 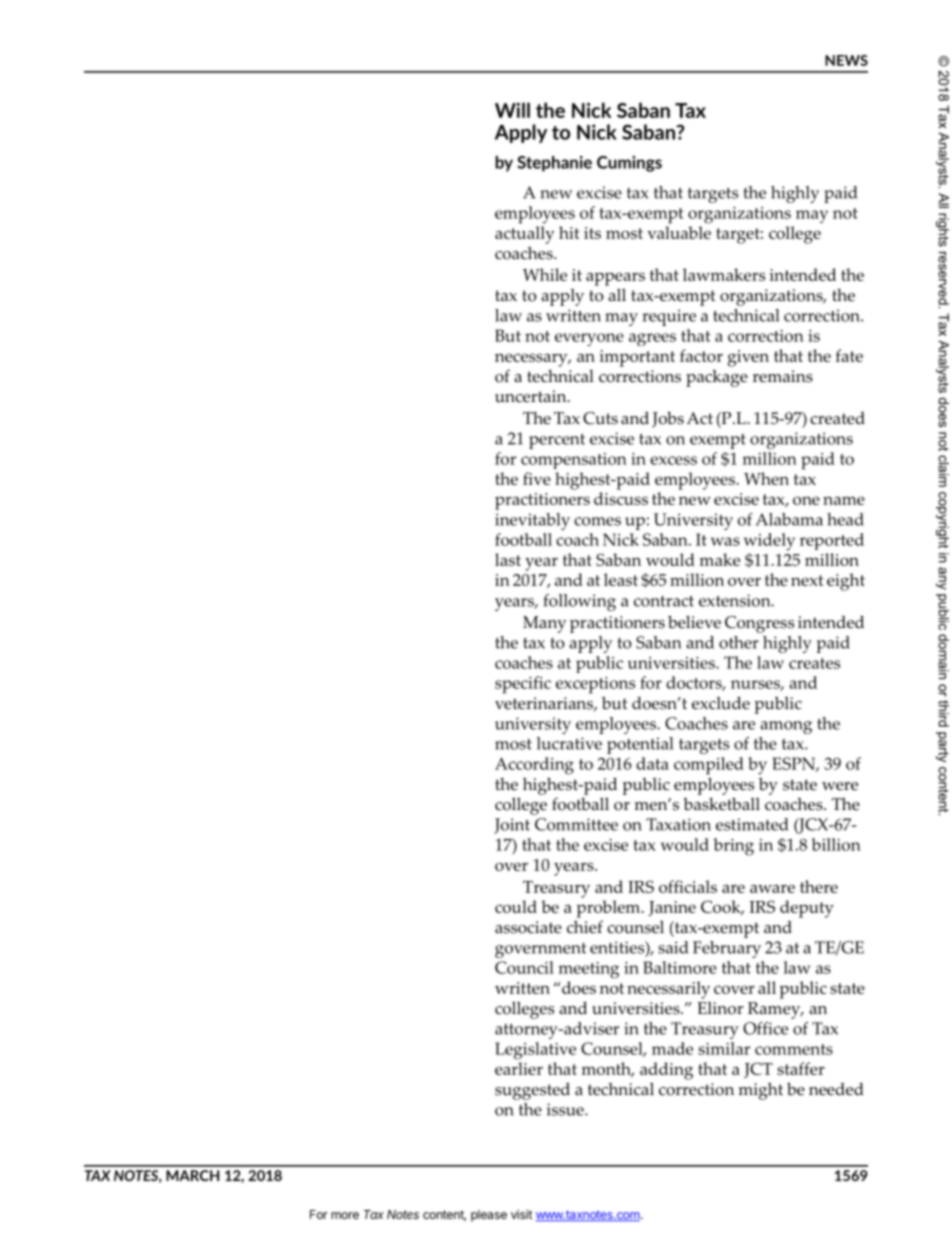 What do you see at coordinates (522, 1214) in the screenshot?
I see `visit` at bounding box center [522, 1214].
